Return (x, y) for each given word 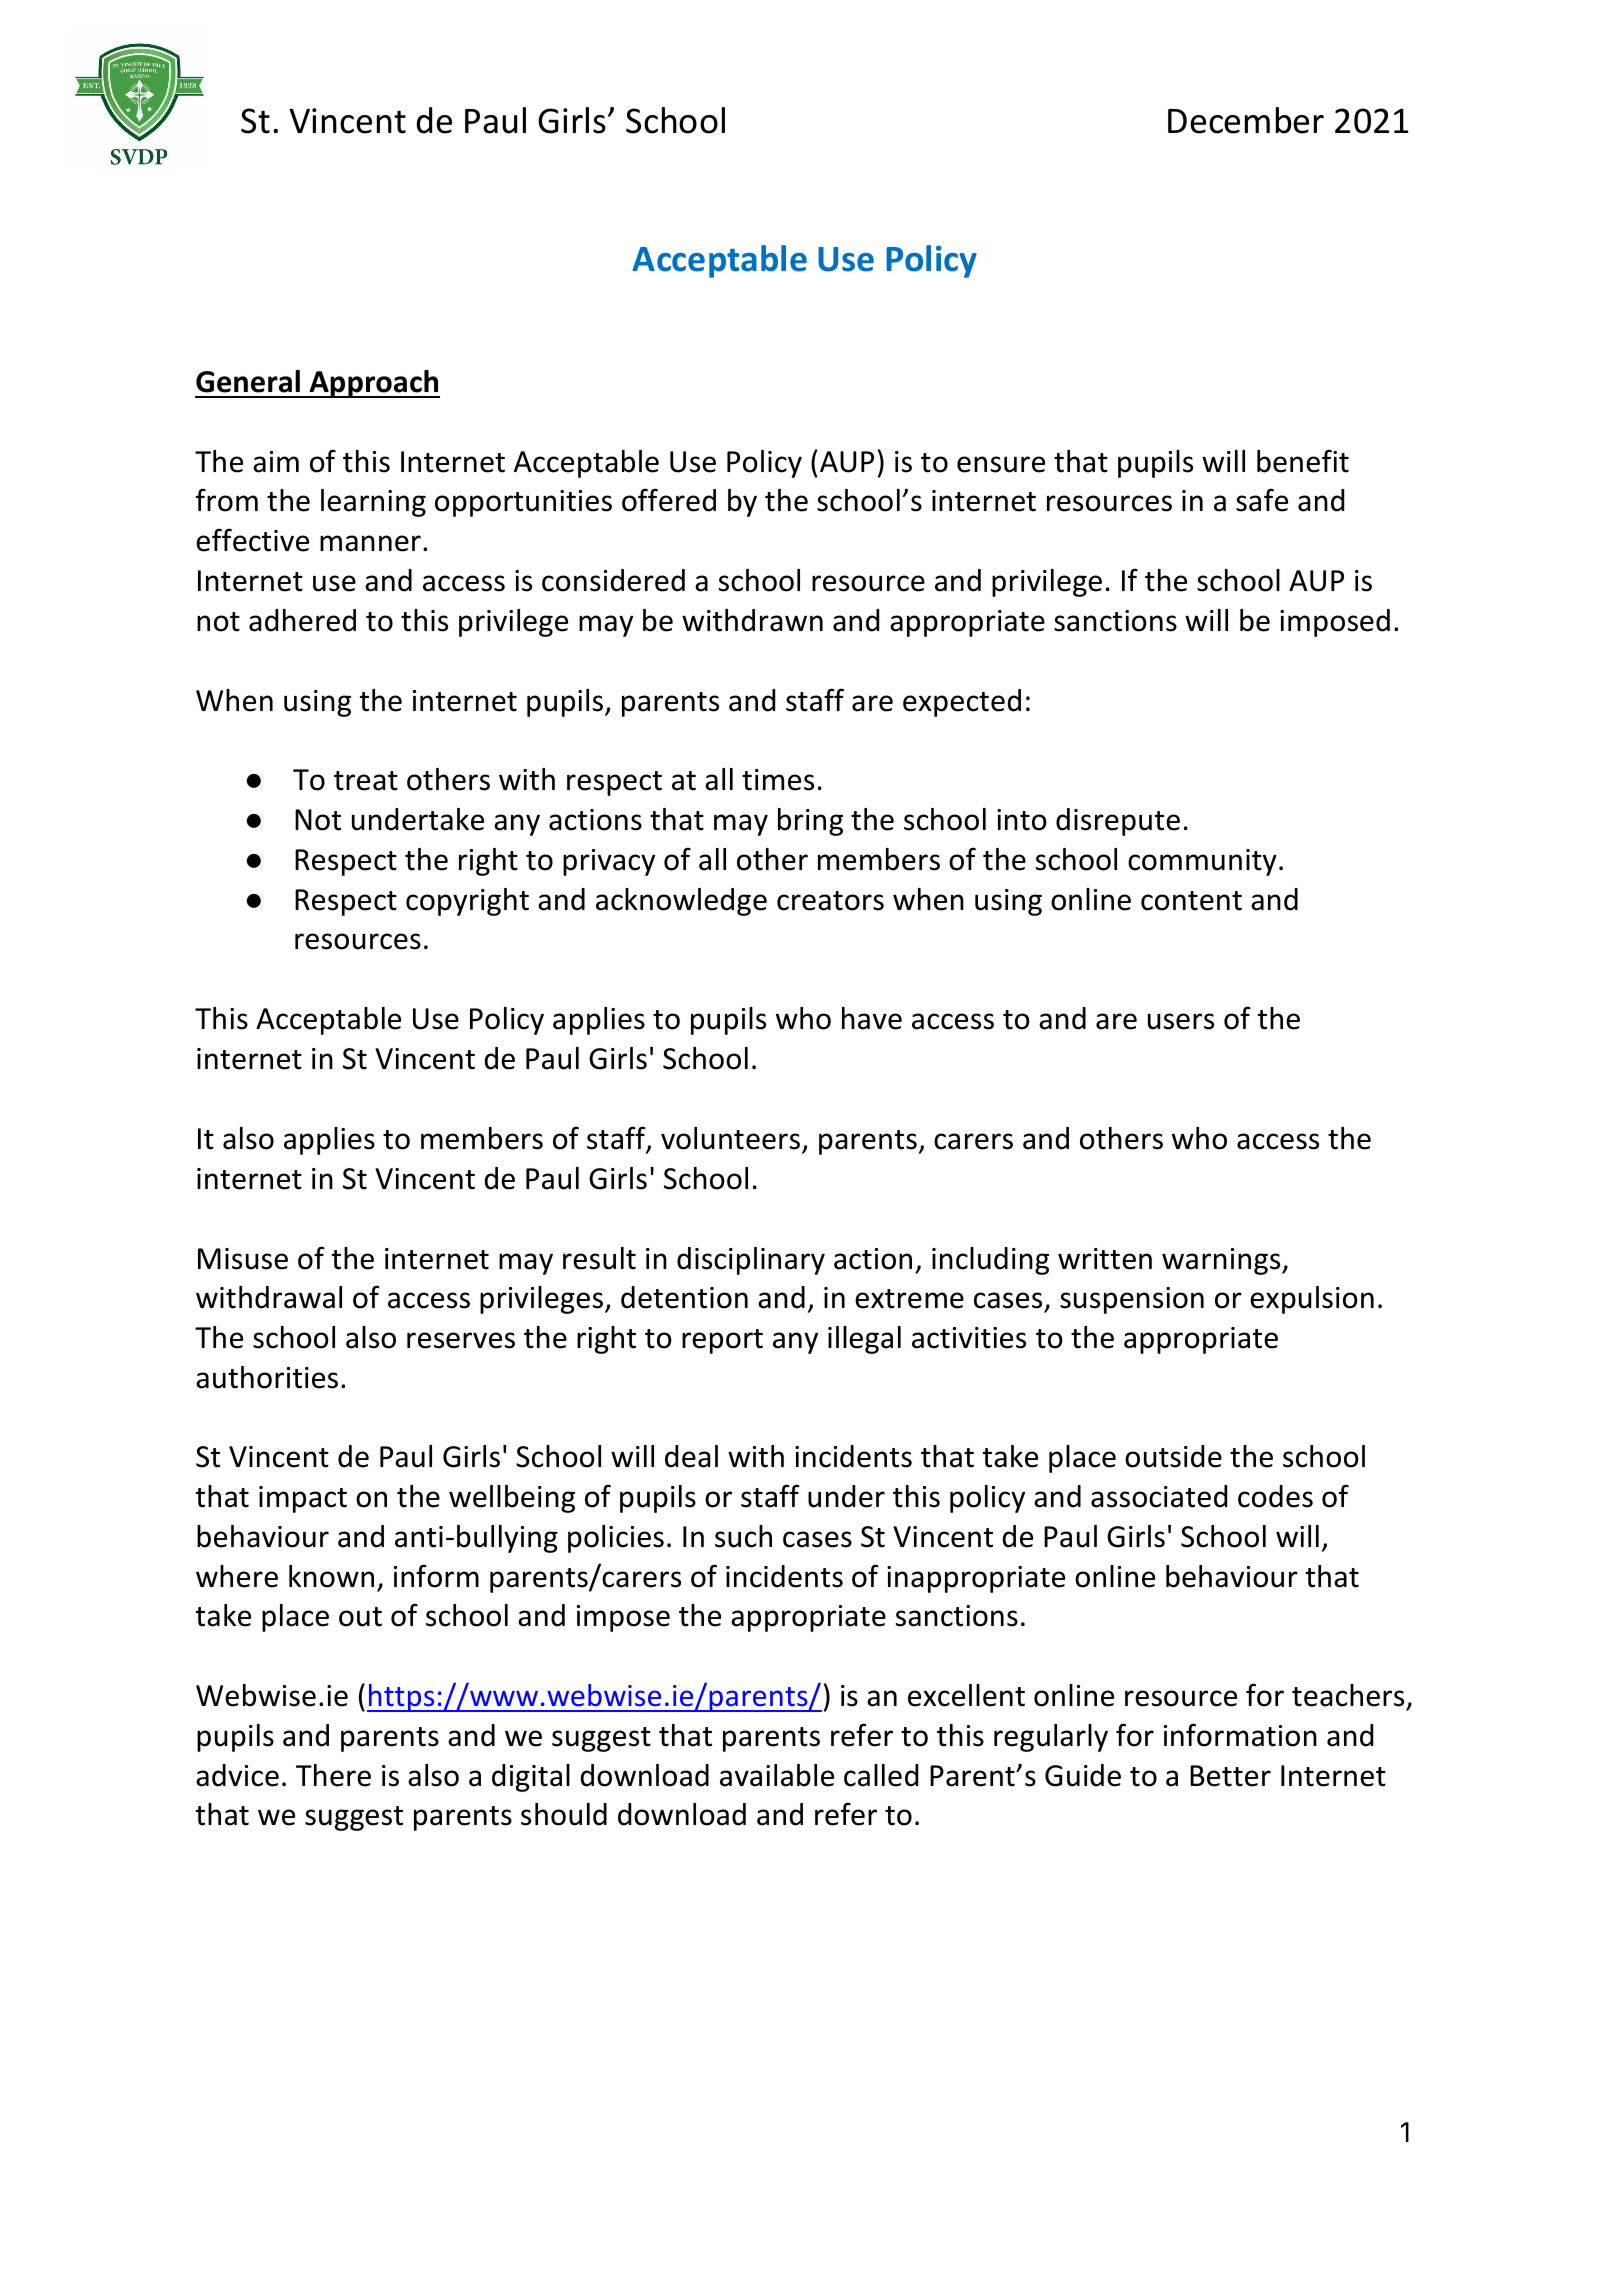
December (1246, 120)
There (333, 1775)
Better (1230, 1776)
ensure (1001, 464)
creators (830, 901)
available (777, 1775)
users (1181, 1021)
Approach (373, 384)
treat (366, 781)
